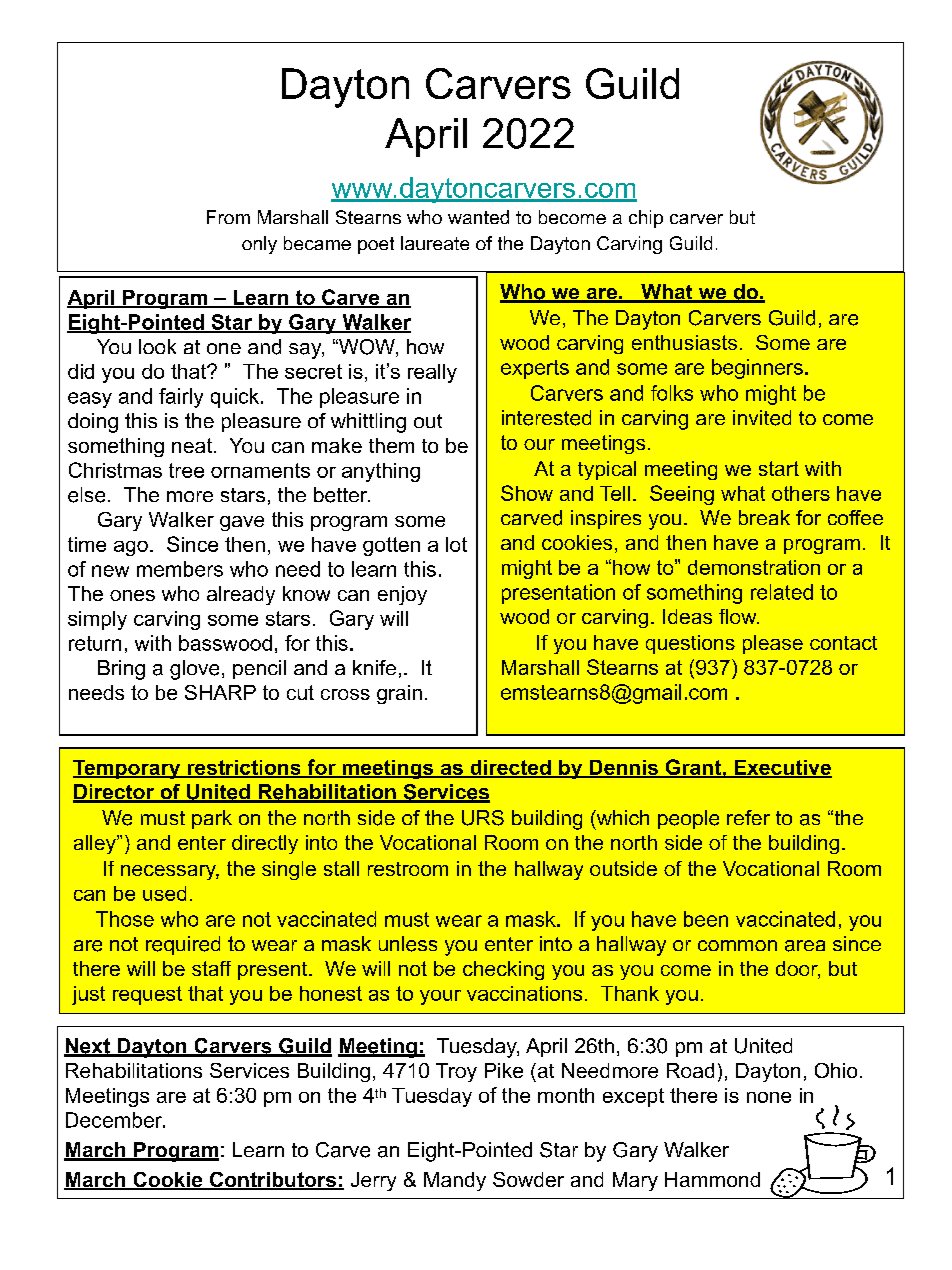 This screenshot has height=1270, width=952. Describe the element at coordinates (483, 818) in the screenshot. I see `URS` at that location.
